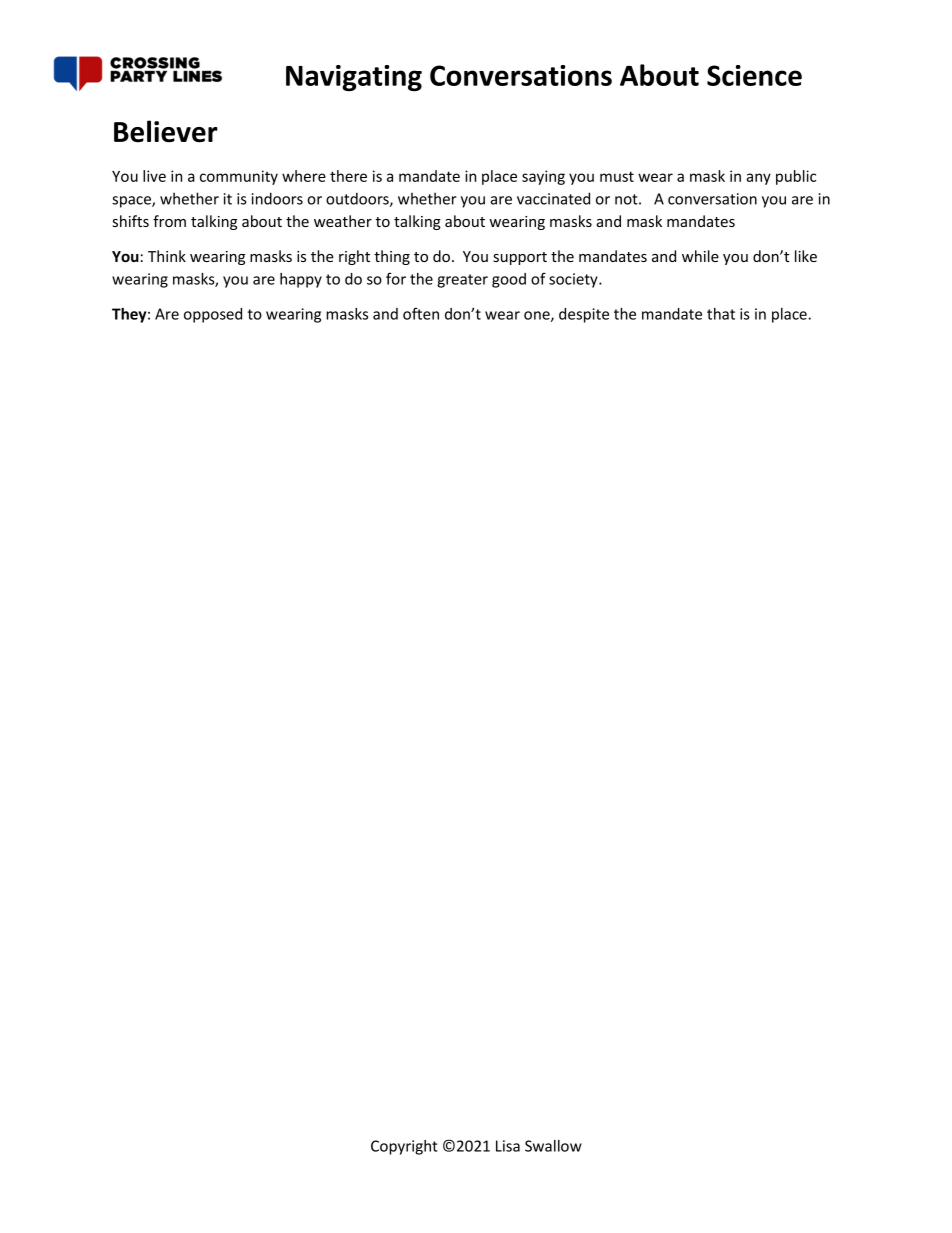 This screenshot has height=1233, width=952. I want to click on often, so click(421, 313).
